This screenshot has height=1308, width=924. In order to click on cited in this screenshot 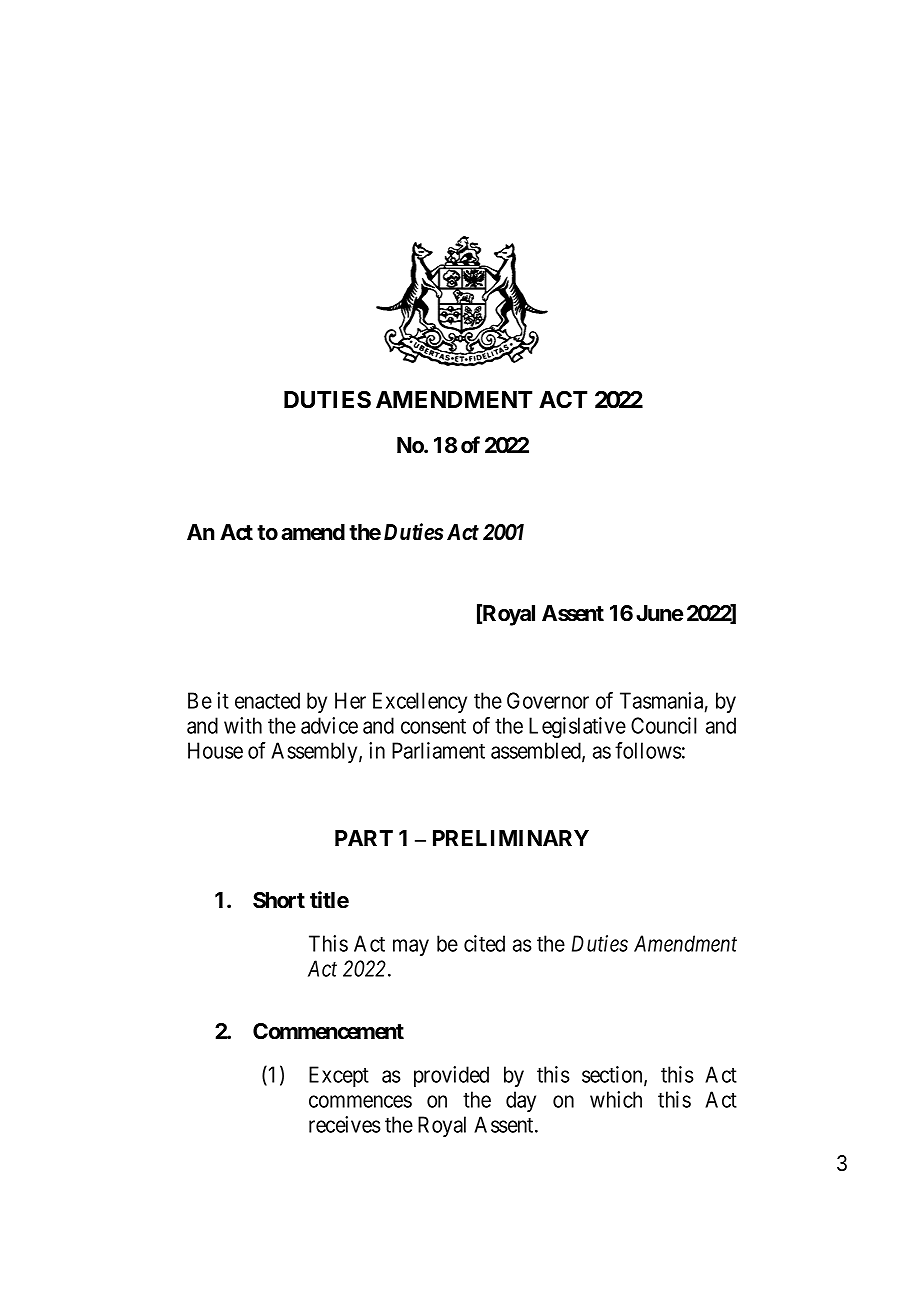, I will do `click(484, 943)`.
